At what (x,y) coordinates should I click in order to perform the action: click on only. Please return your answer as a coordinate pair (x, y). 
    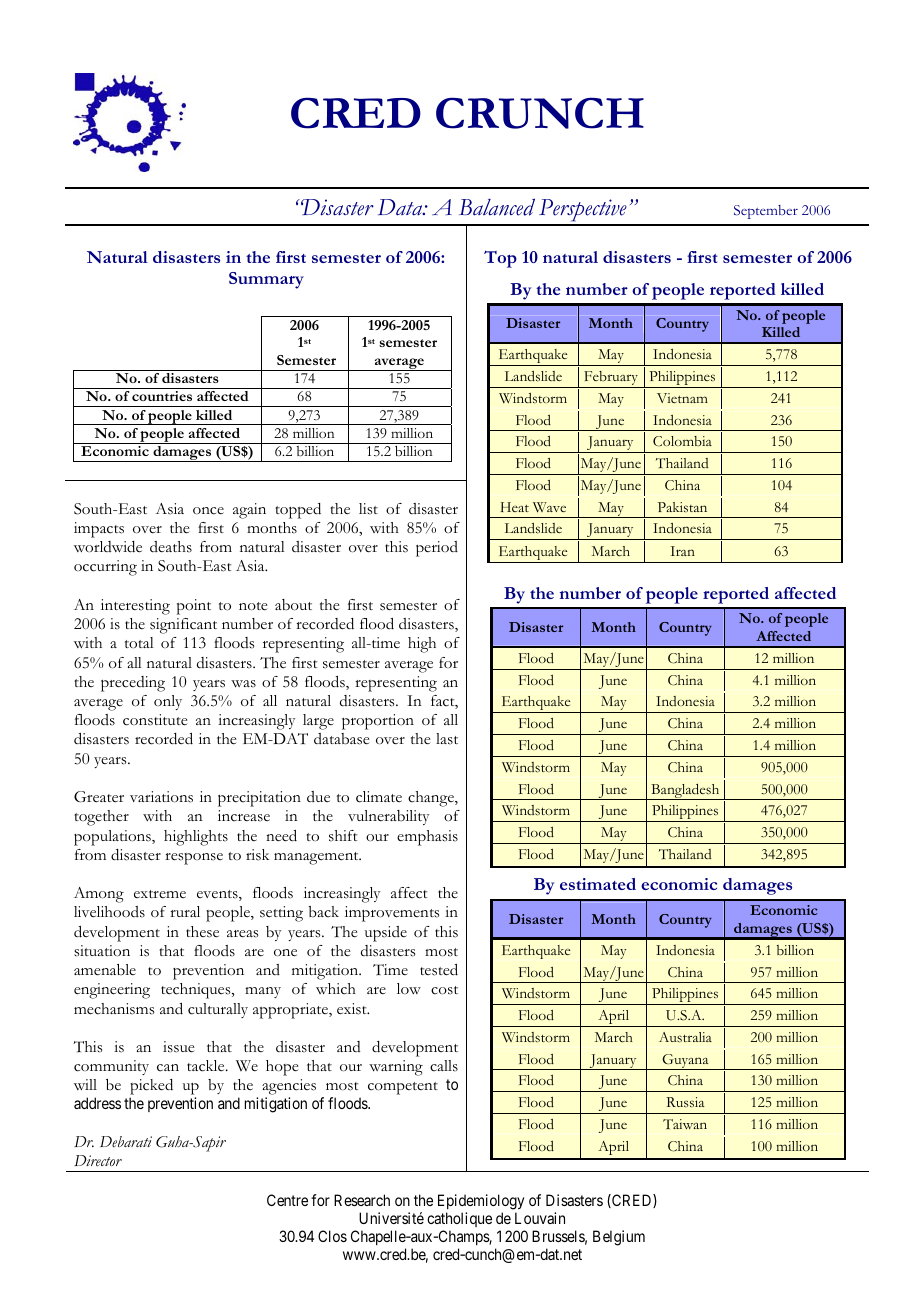
    Looking at the image, I should click on (168, 702).
